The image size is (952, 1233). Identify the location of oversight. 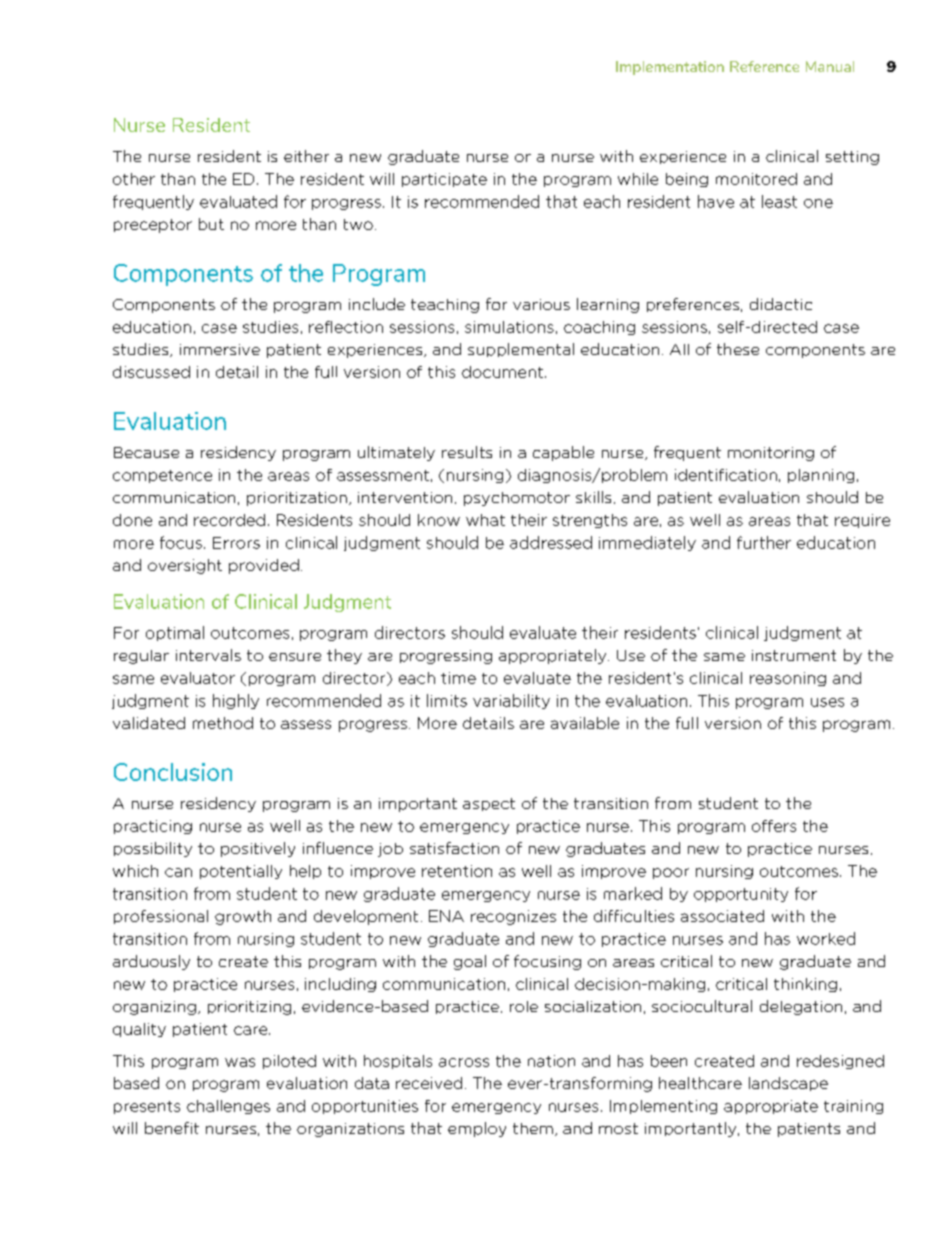
(185, 566).
